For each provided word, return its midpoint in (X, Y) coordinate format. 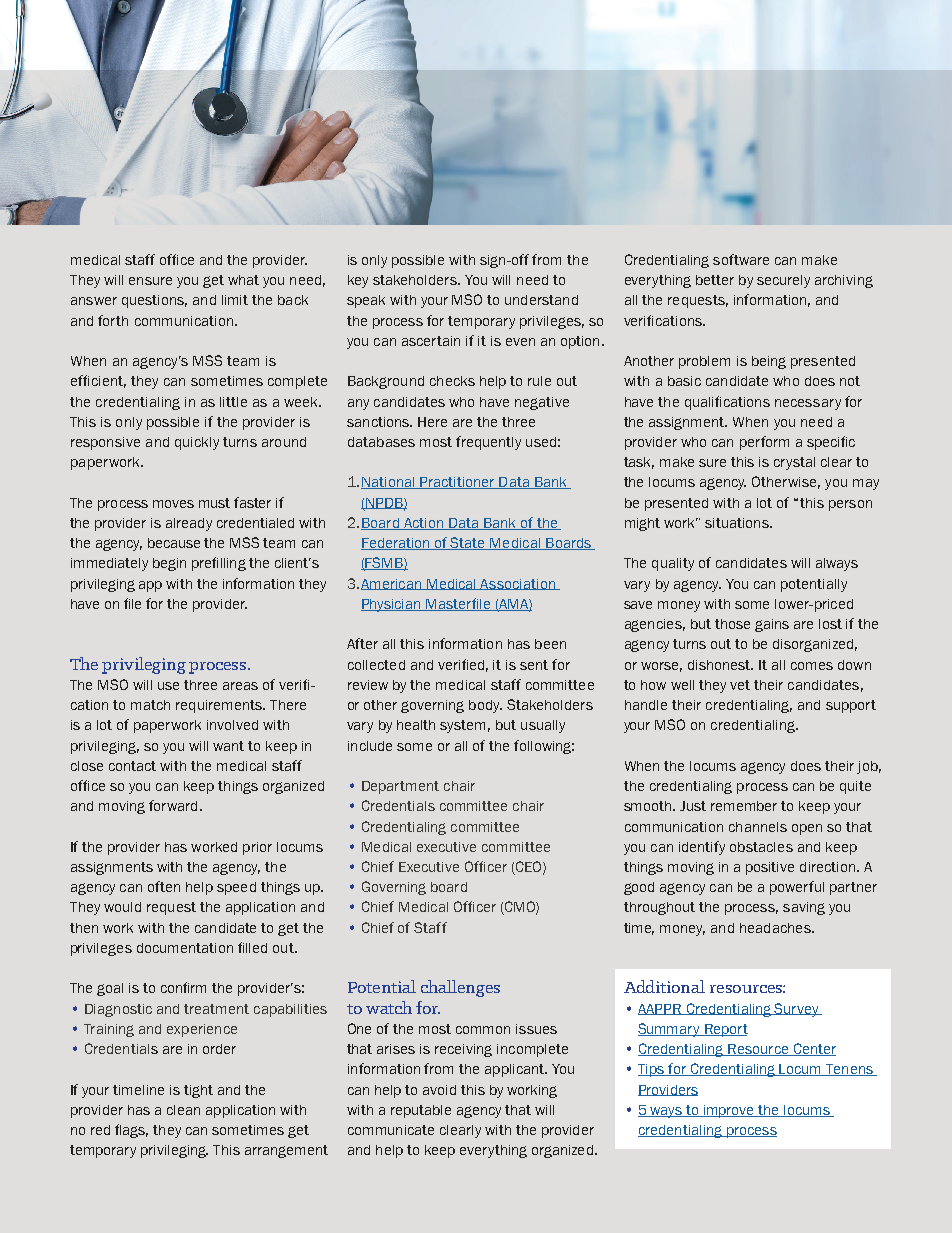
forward (173, 805)
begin (169, 564)
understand (541, 300)
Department (400, 787)
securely (783, 281)
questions (154, 301)
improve (729, 1111)
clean (183, 1110)
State (468, 543)
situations (738, 523)
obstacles (761, 847)
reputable (421, 1111)
